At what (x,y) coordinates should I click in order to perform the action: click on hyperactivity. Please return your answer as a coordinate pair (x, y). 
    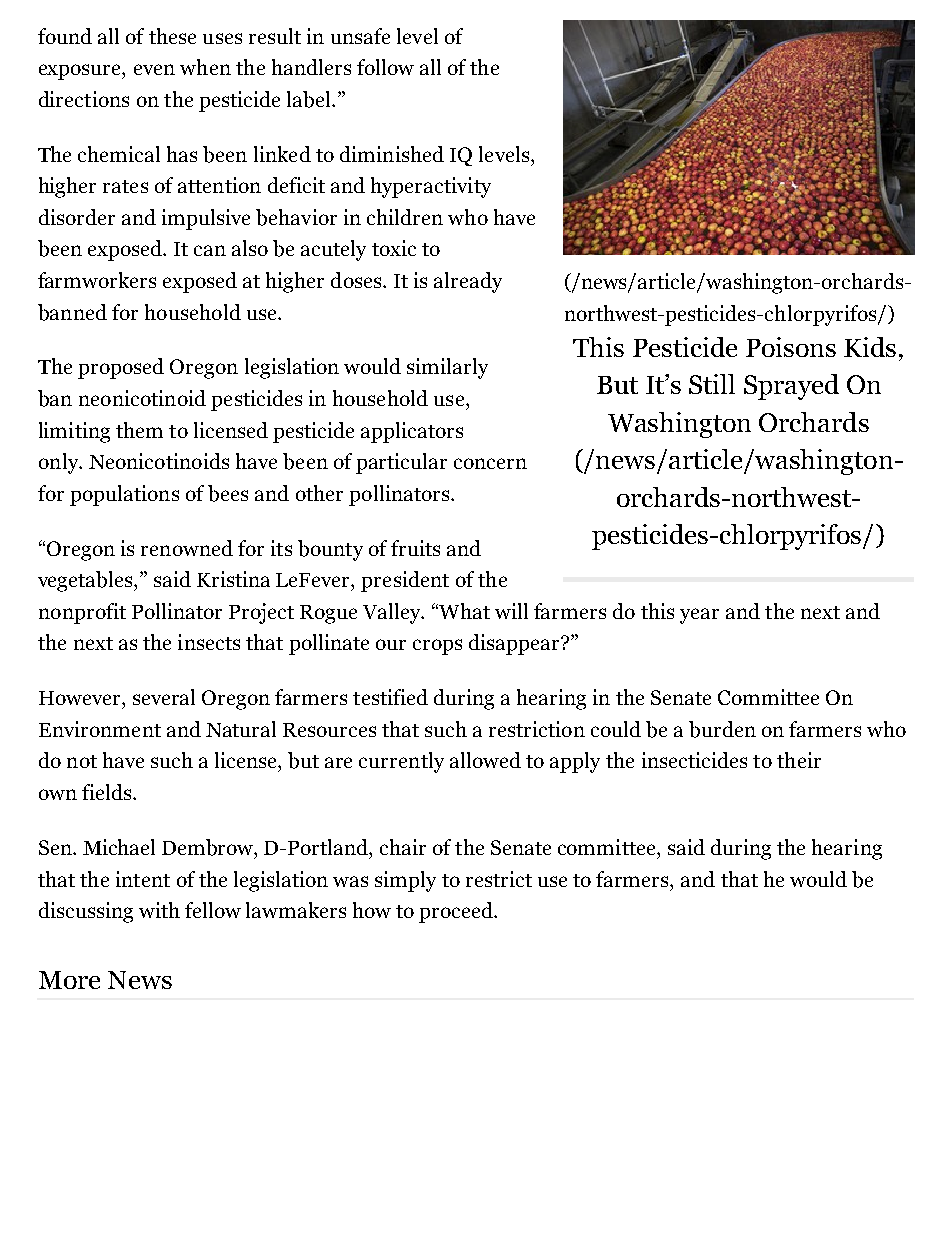
    Looking at the image, I should click on (431, 187).
